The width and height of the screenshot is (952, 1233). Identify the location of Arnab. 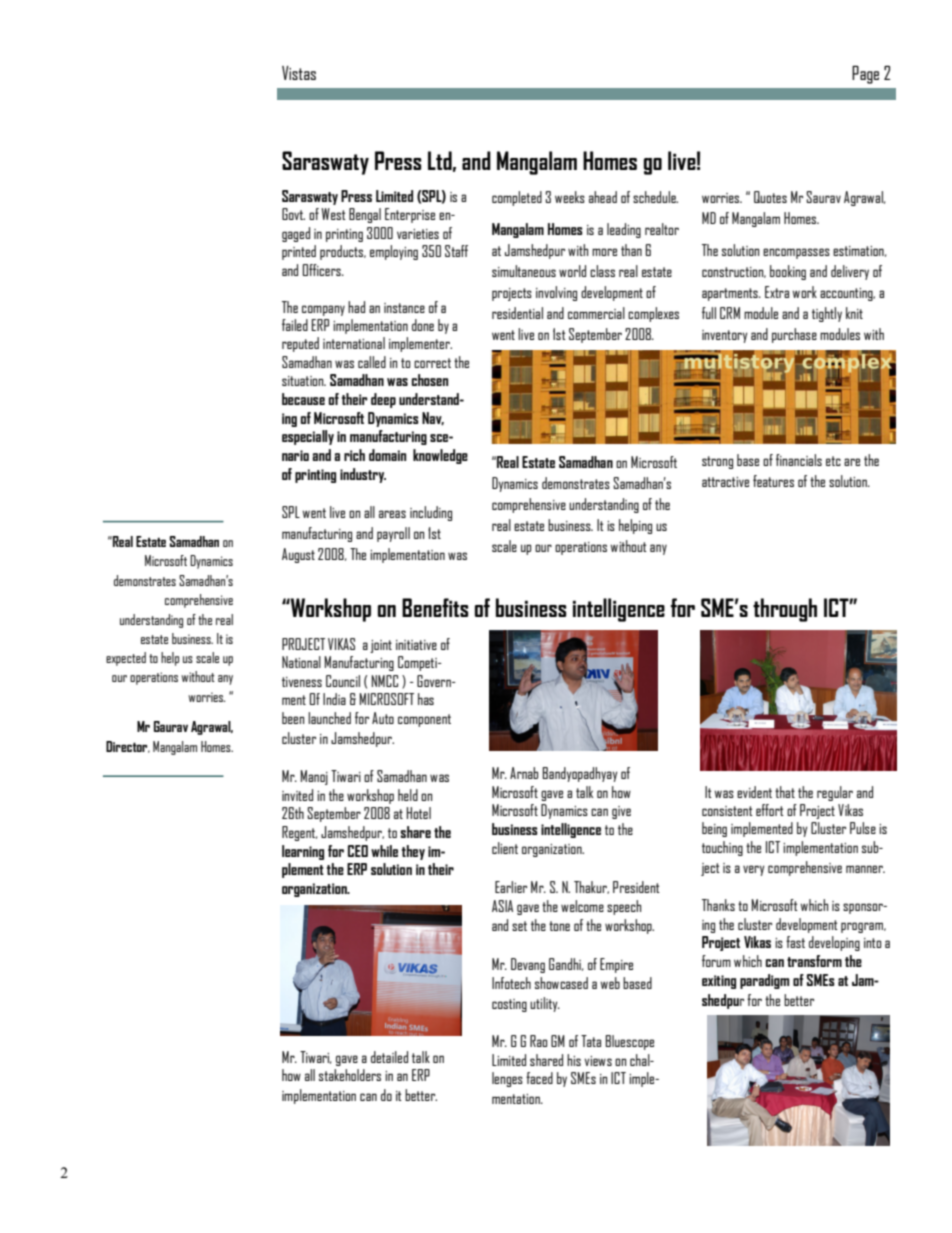
(524, 773).
